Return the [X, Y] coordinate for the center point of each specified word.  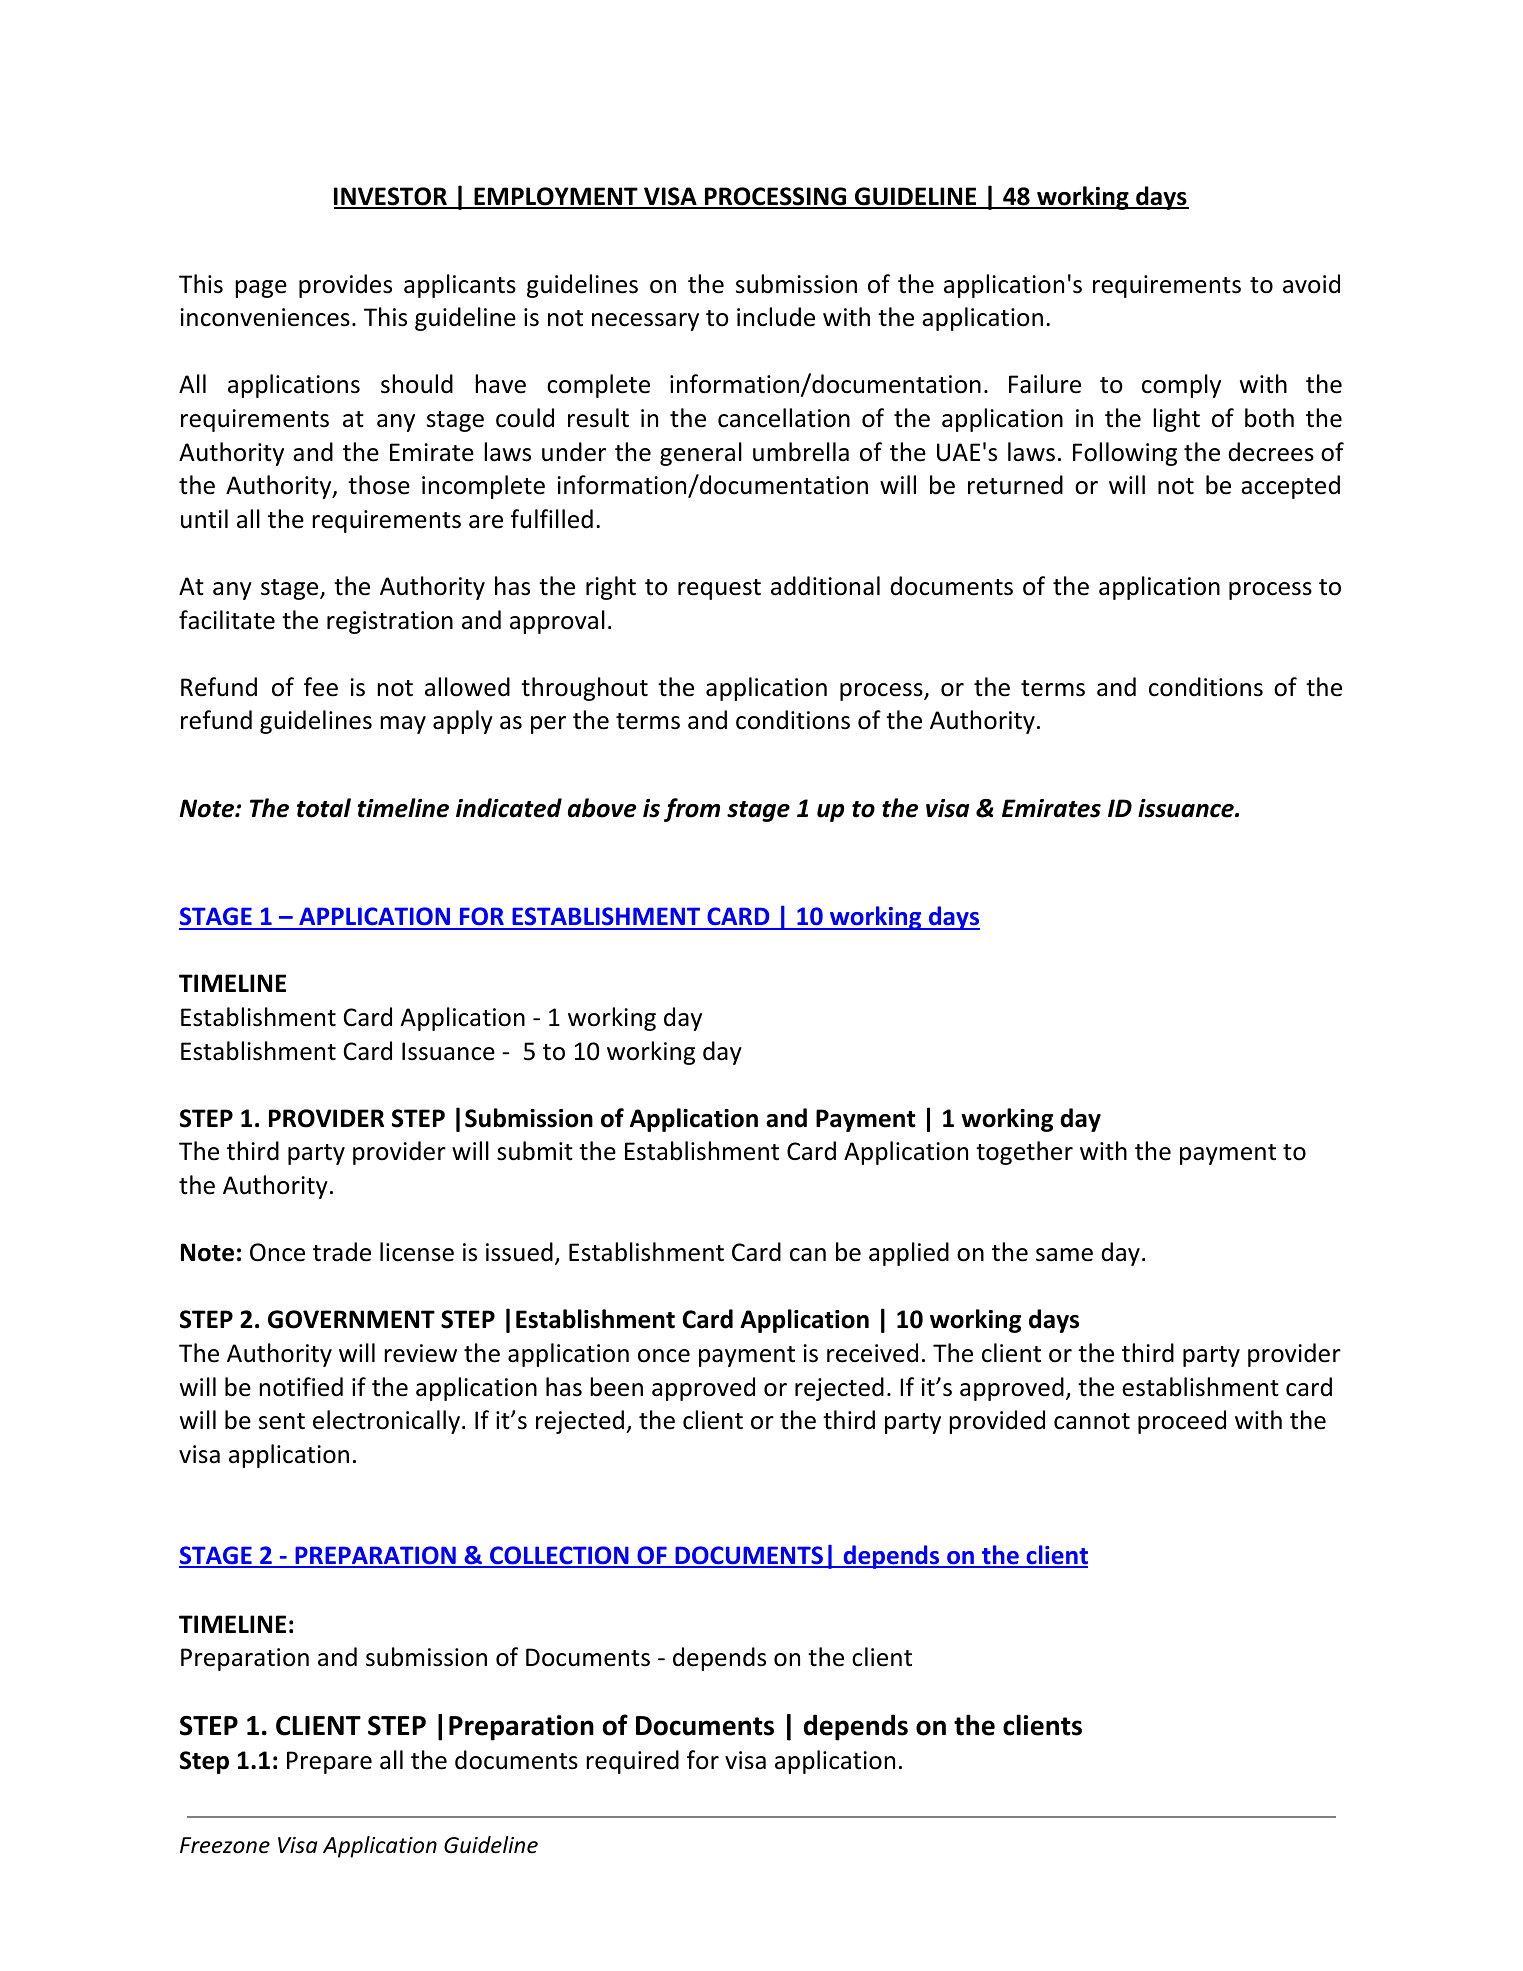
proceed [1182, 1422]
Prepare [329, 1762]
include [776, 317]
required [632, 1762]
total [324, 808]
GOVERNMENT [351, 1319]
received [872, 1353]
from [692, 810]
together [1024, 1153]
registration [390, 622]
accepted [1290, 487]
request [719, 589]
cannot [1092, 1421]
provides [345, 286]
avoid [1311, 284]
